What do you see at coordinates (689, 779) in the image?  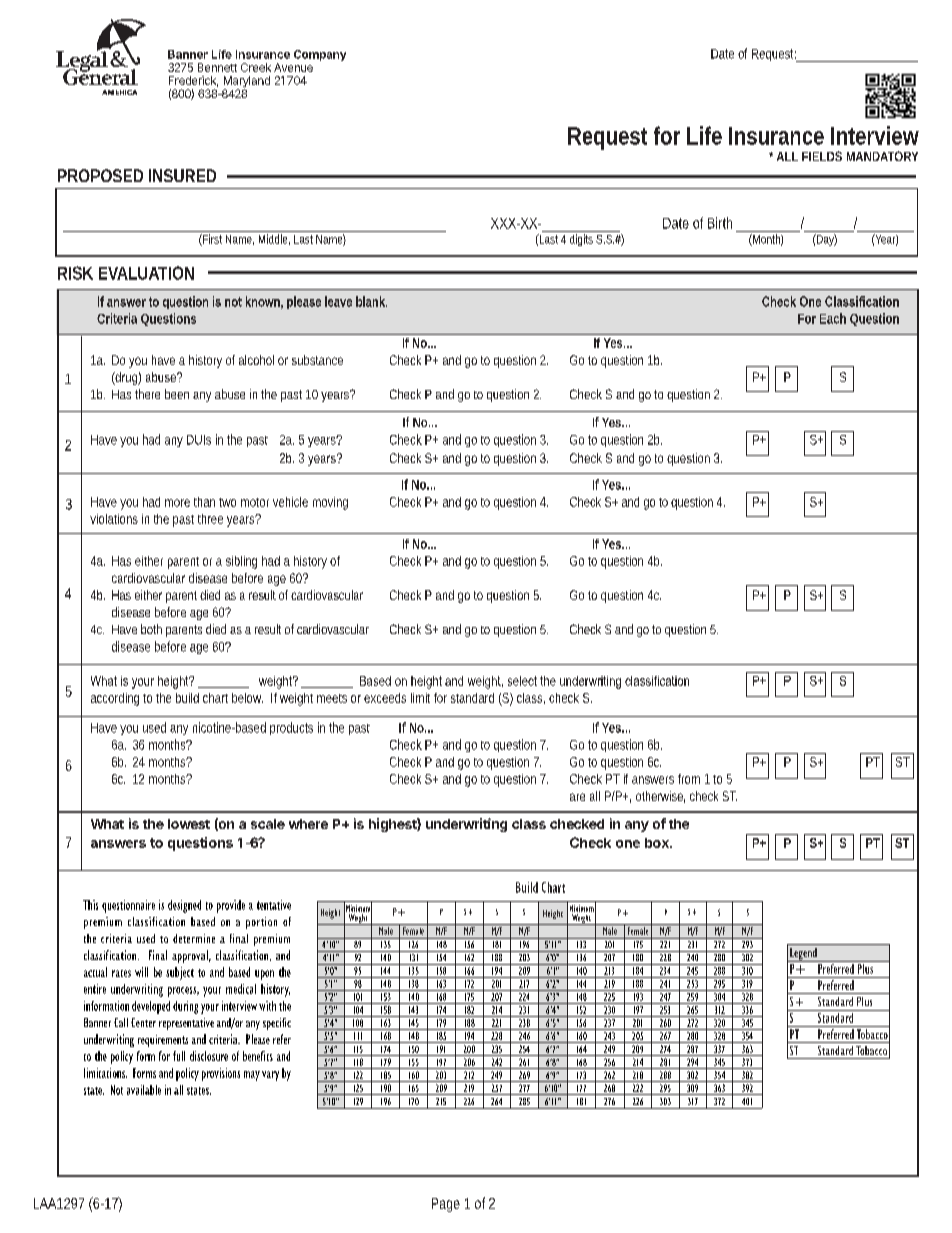 I see `from` at bounding box center [689, 779].
